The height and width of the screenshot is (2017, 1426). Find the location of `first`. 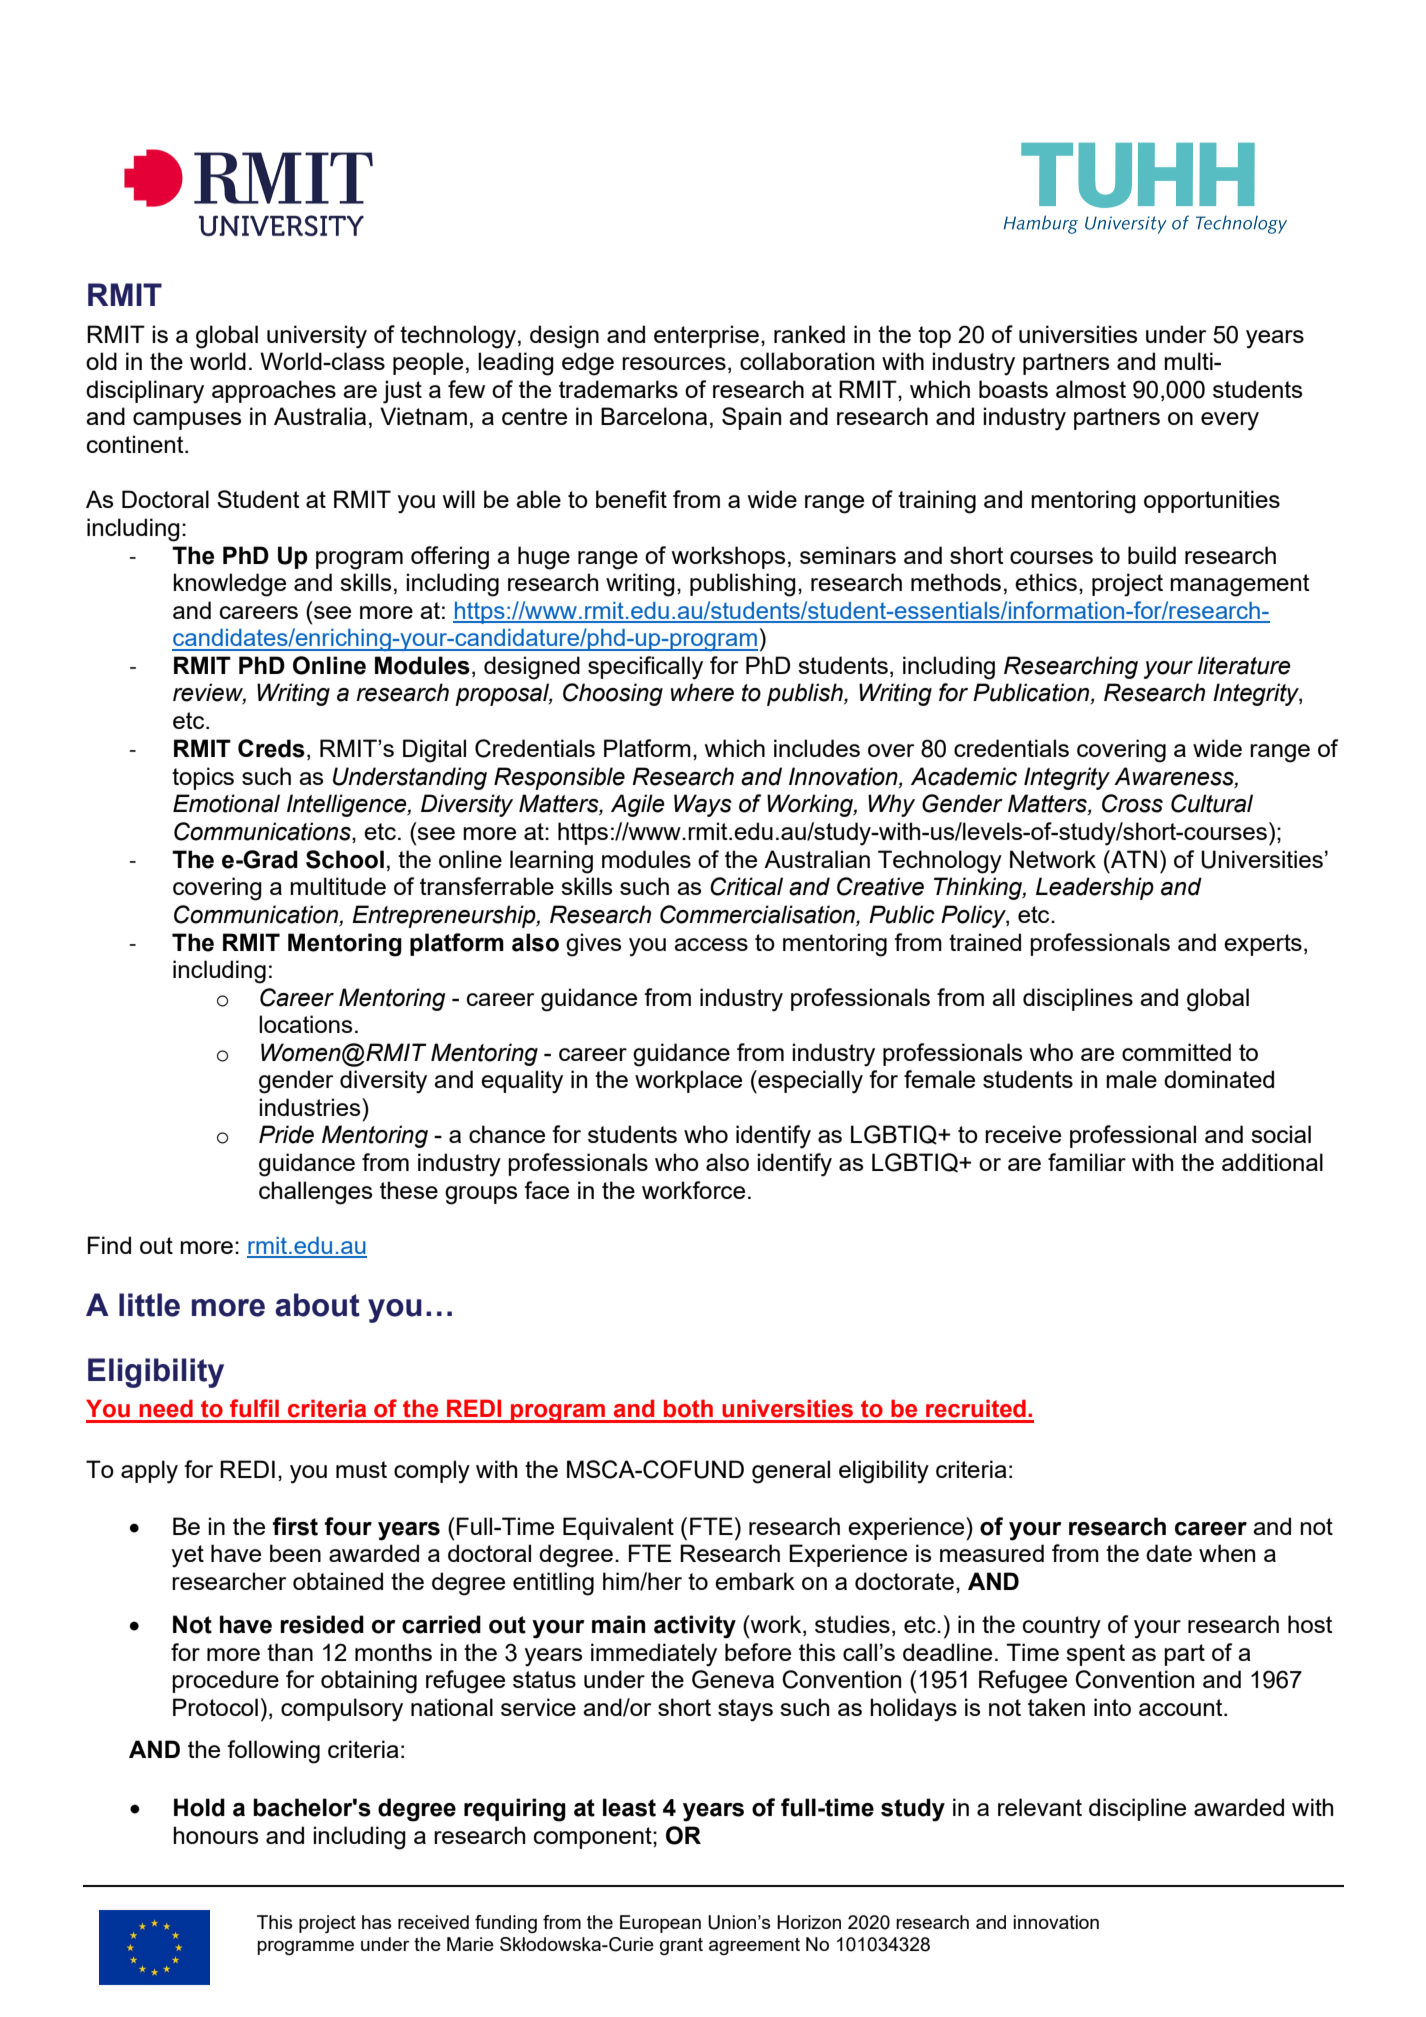

first is located at coordinates (295, 1526).
